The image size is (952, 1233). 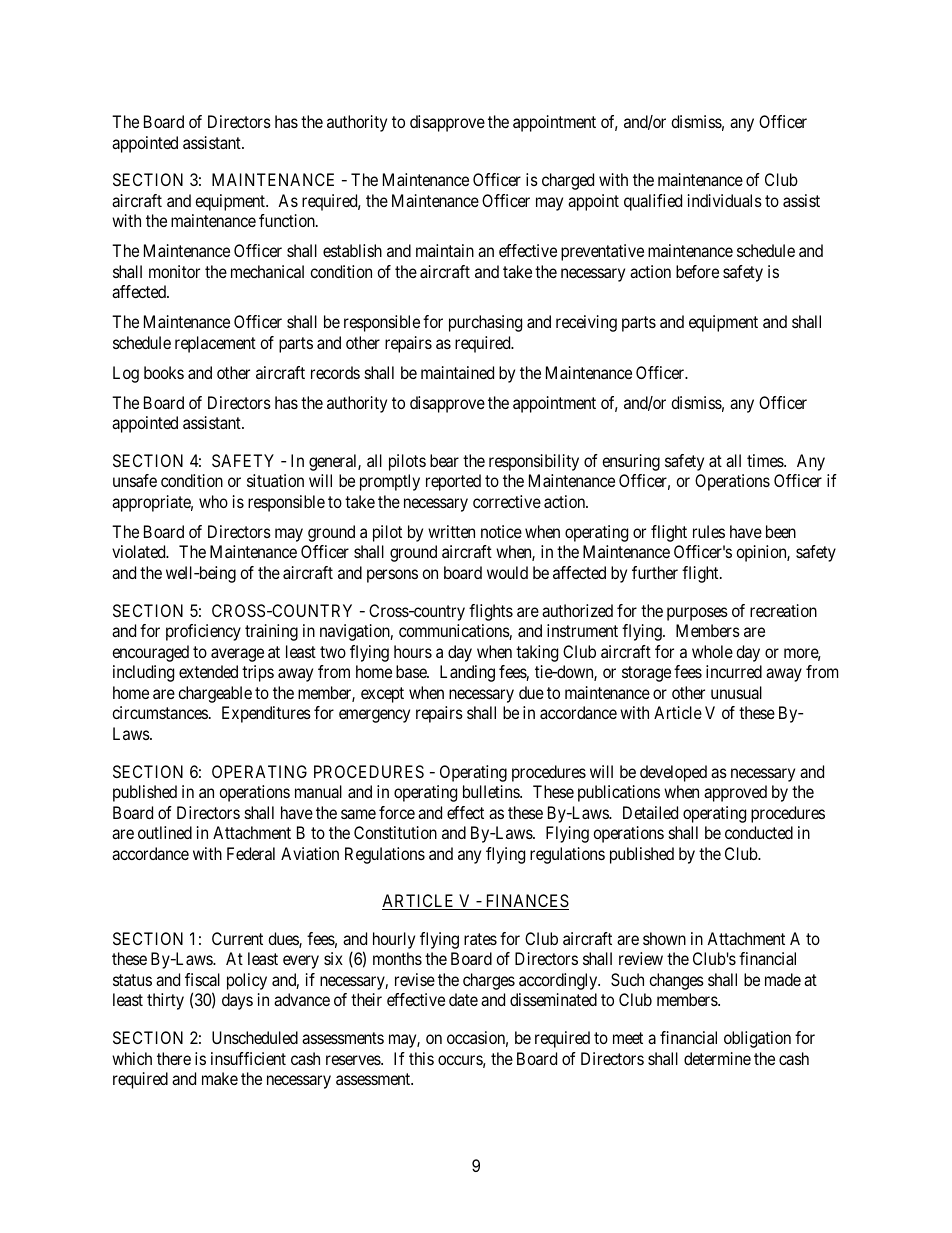 What do you see at coordinates (453, 482) in the document?
I see `reported` at bounding box center [453, 482].
